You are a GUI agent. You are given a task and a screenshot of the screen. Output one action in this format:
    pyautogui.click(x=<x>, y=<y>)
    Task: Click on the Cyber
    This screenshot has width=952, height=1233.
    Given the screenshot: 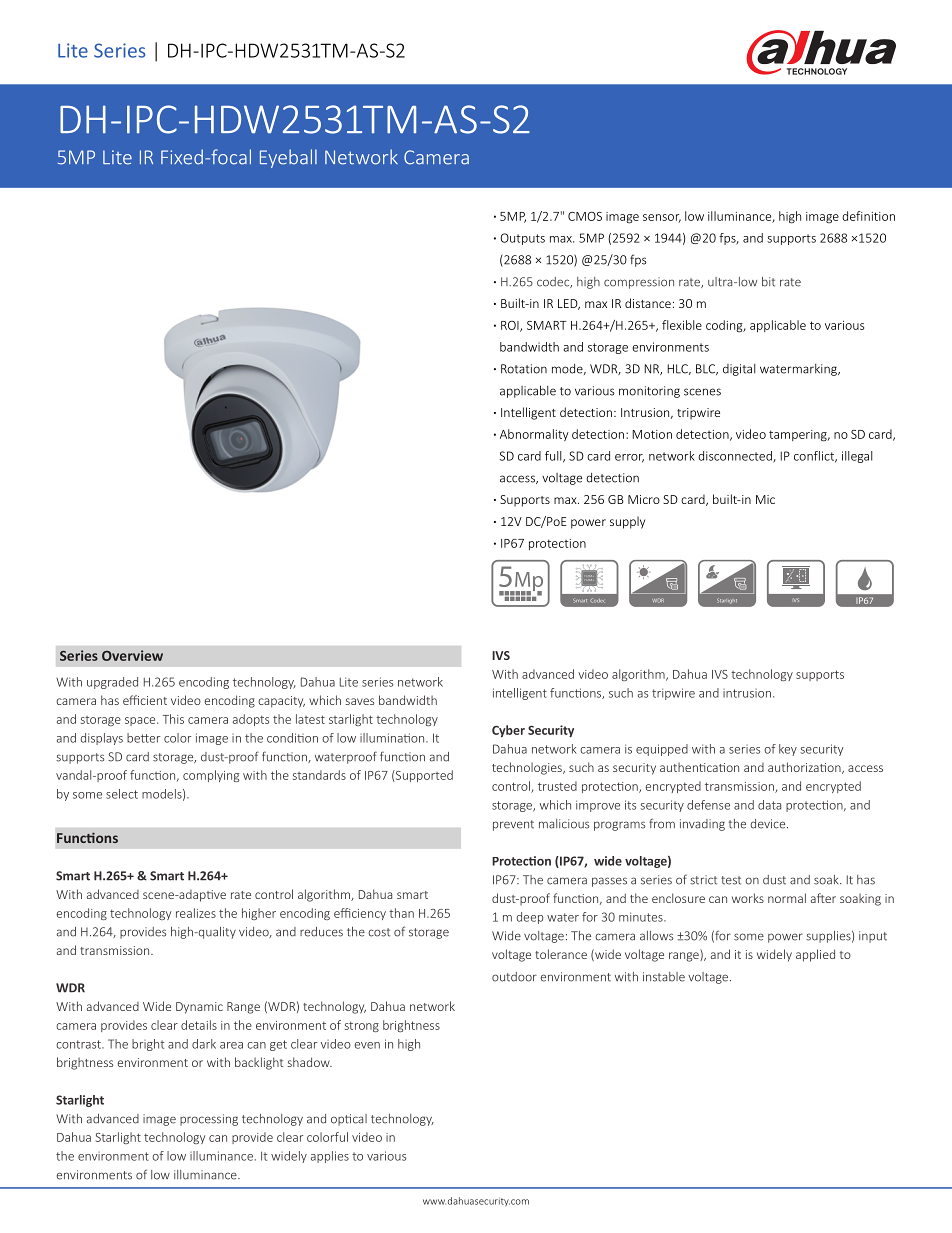 What is the action you would take?
    pyautogui.click(x=508, y=731)
